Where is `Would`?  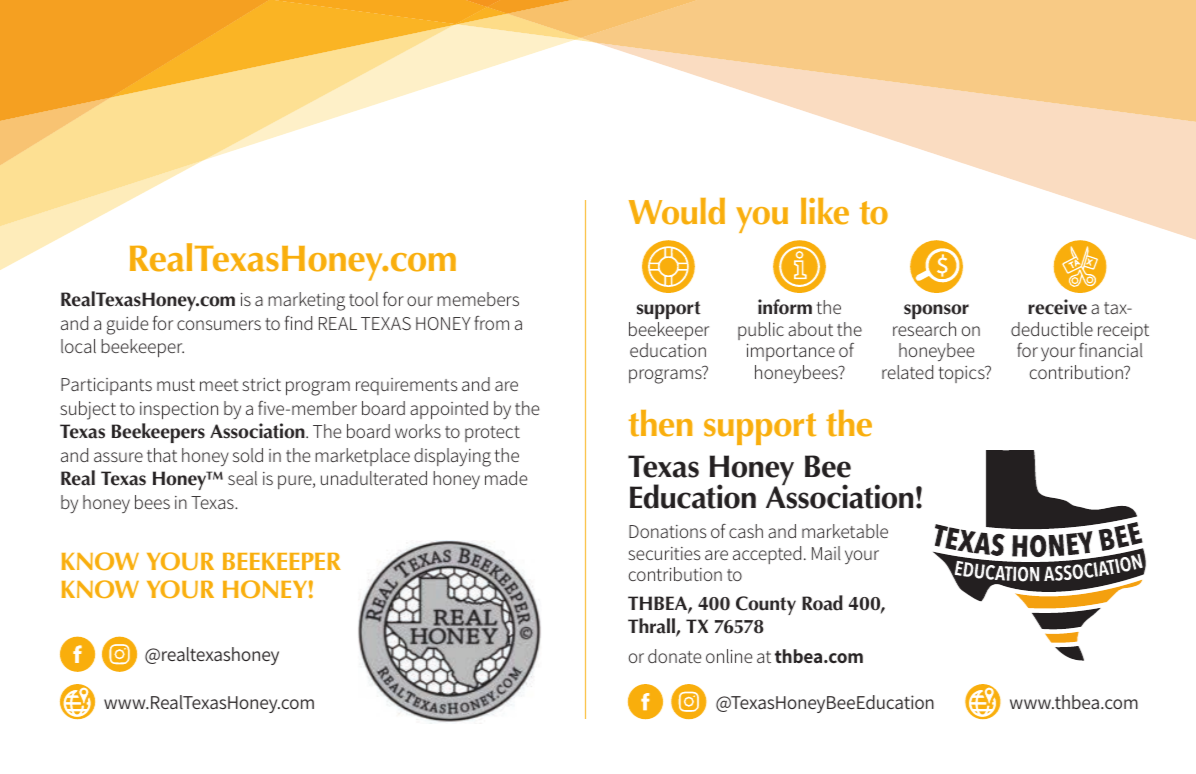 Would is located at coordinates (677, 211).
